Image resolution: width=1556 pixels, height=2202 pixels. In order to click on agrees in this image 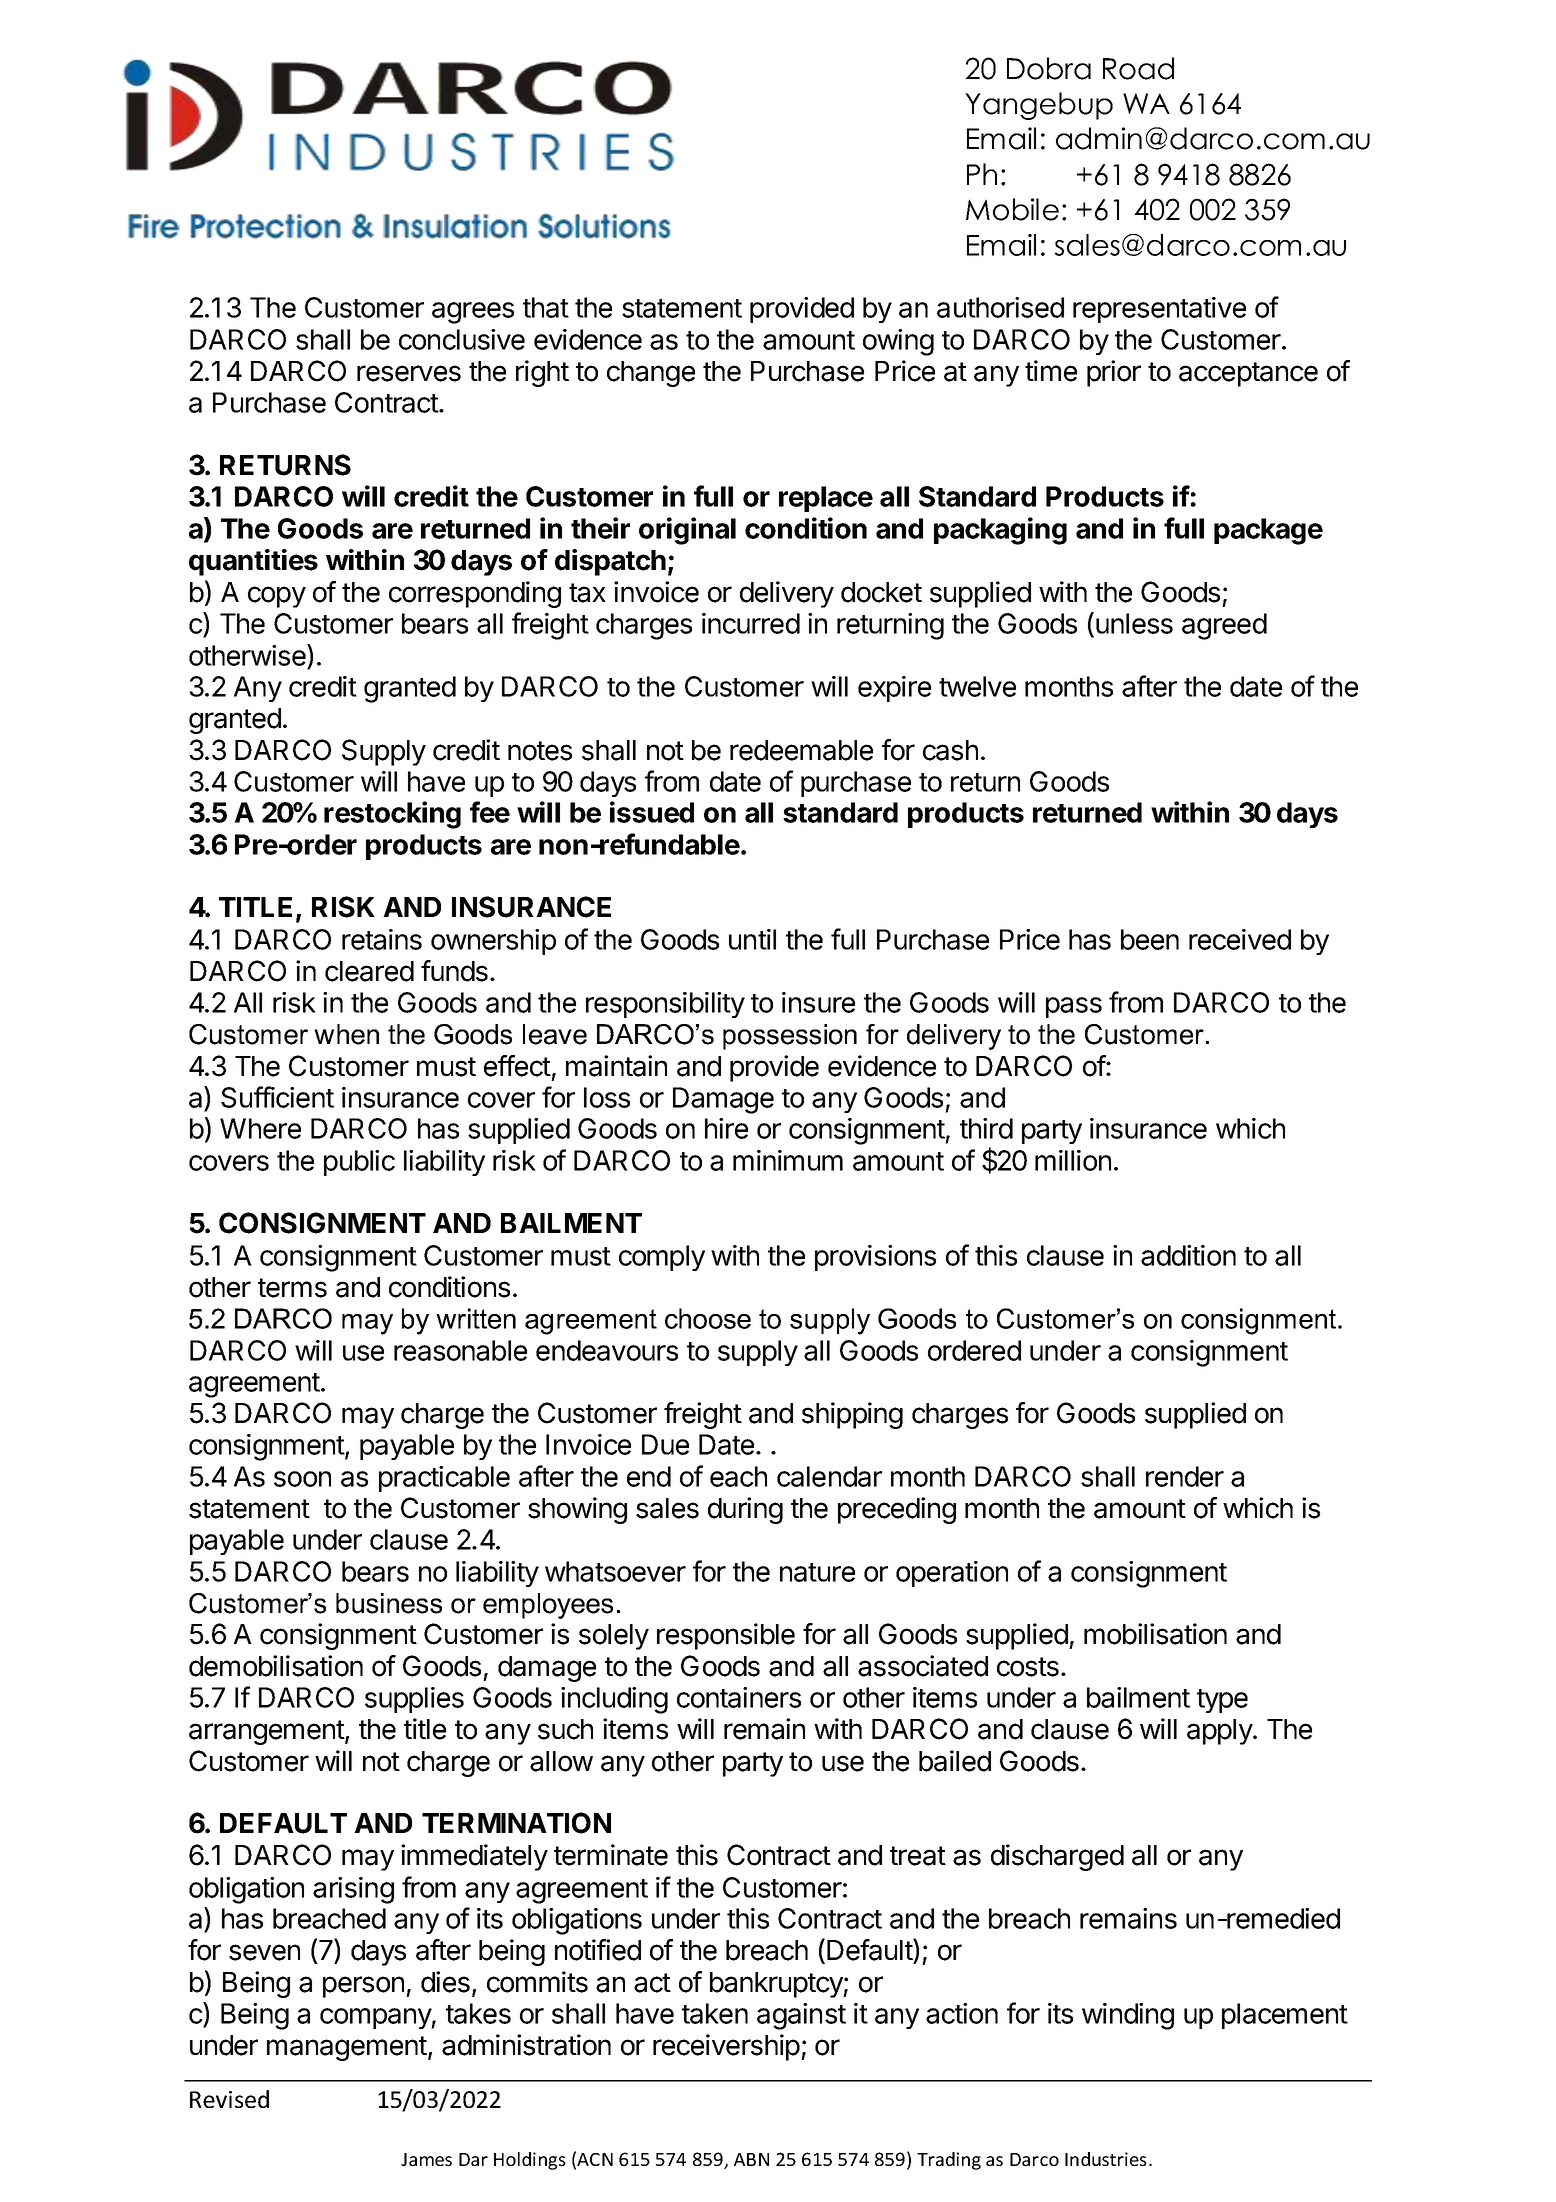, I will do `click(473, 313)`.
